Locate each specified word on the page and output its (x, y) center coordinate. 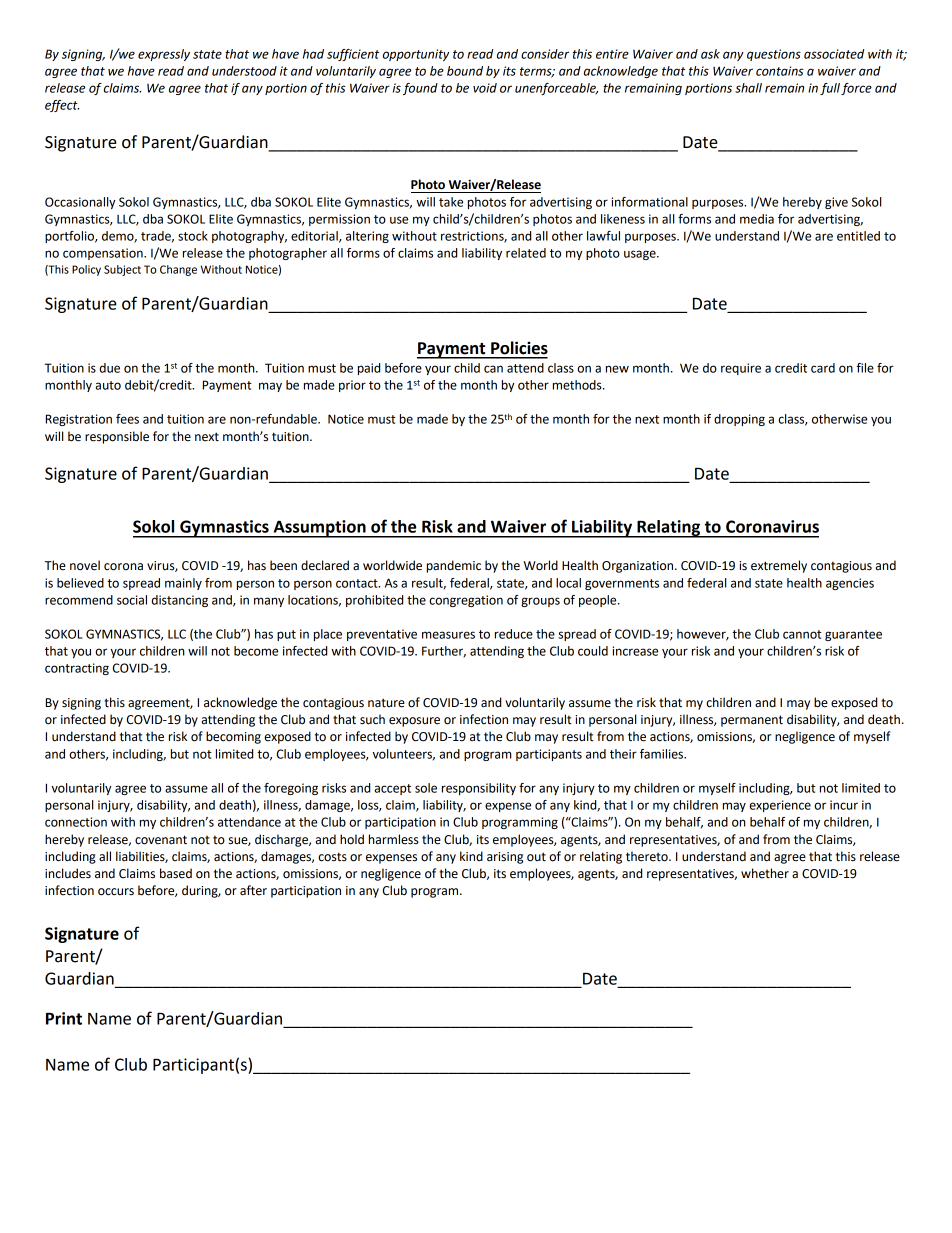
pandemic (454, 566)
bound (465, 71)
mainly (183, 584)
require (741, 369)
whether (765, 873)
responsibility (479, 789)
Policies (519, 348)
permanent (752, 721)
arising (505, 858)
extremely (779, 566)
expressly (164, 55)
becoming (233, 737)
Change (178, 270)
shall (748, 88)
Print (64, 1018)
